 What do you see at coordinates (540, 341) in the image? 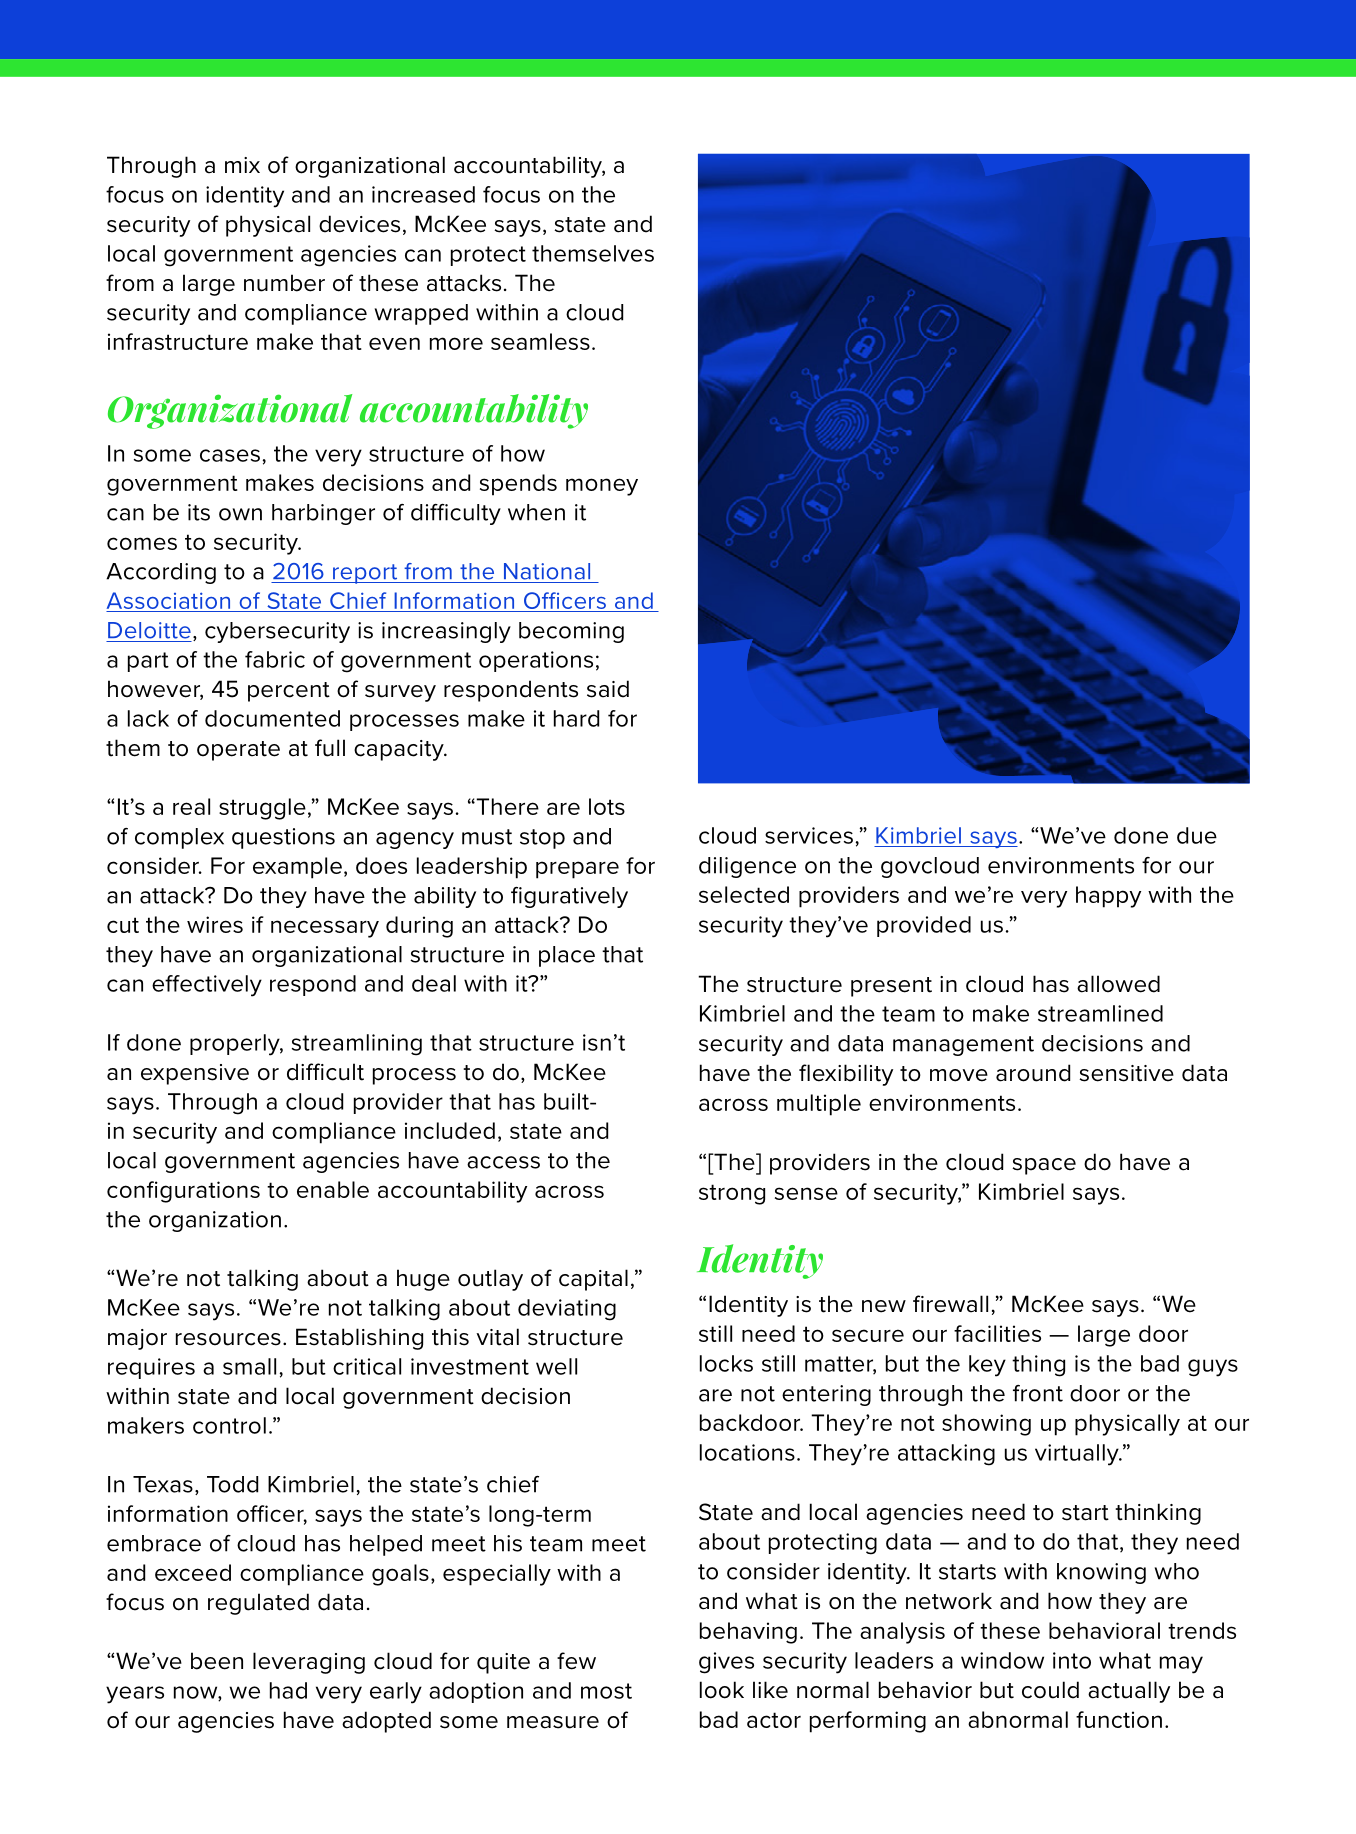
I see `seamless` at bounding box center [540, 341].
